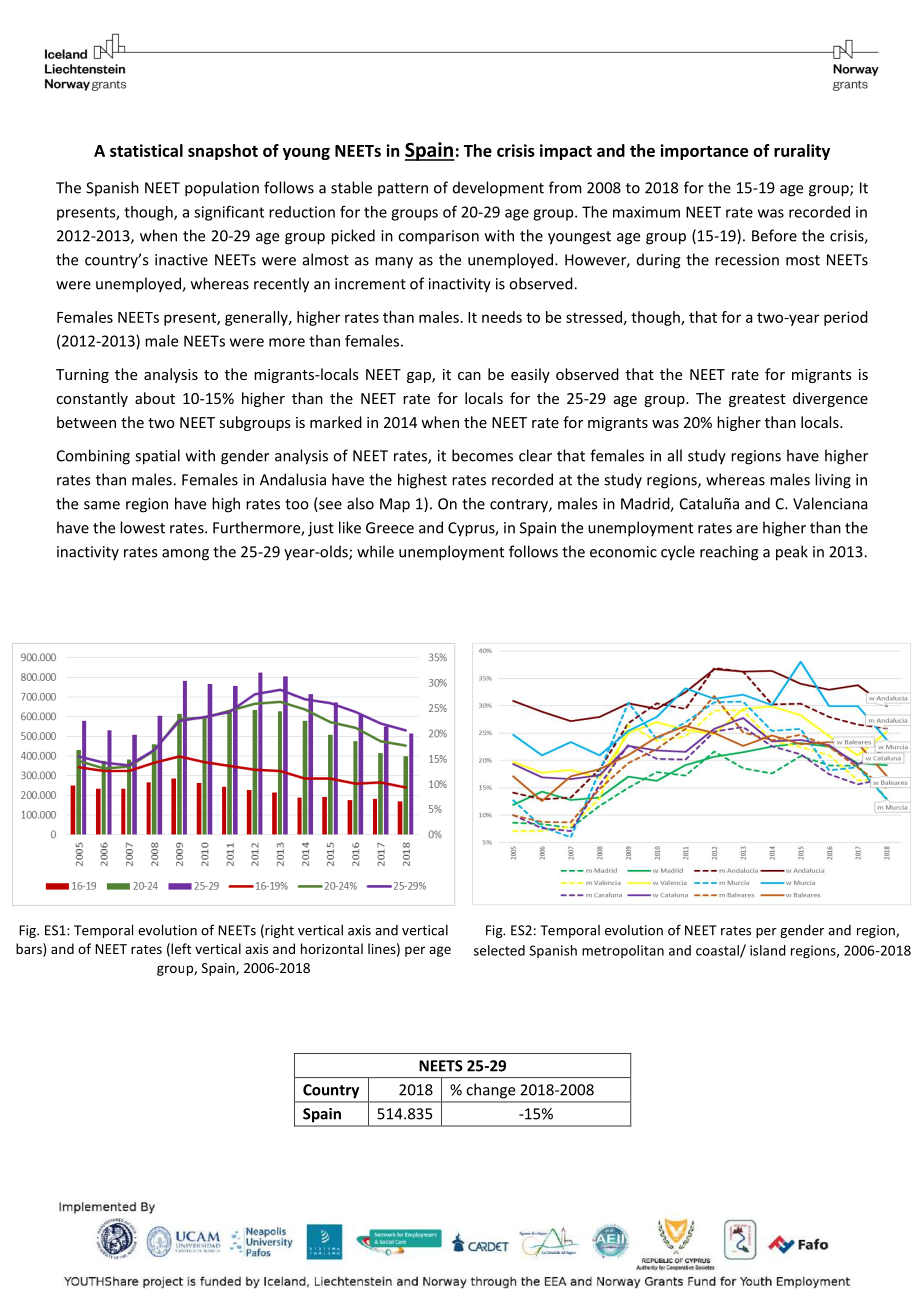  I want to click on spatial, so click(157, 457).
